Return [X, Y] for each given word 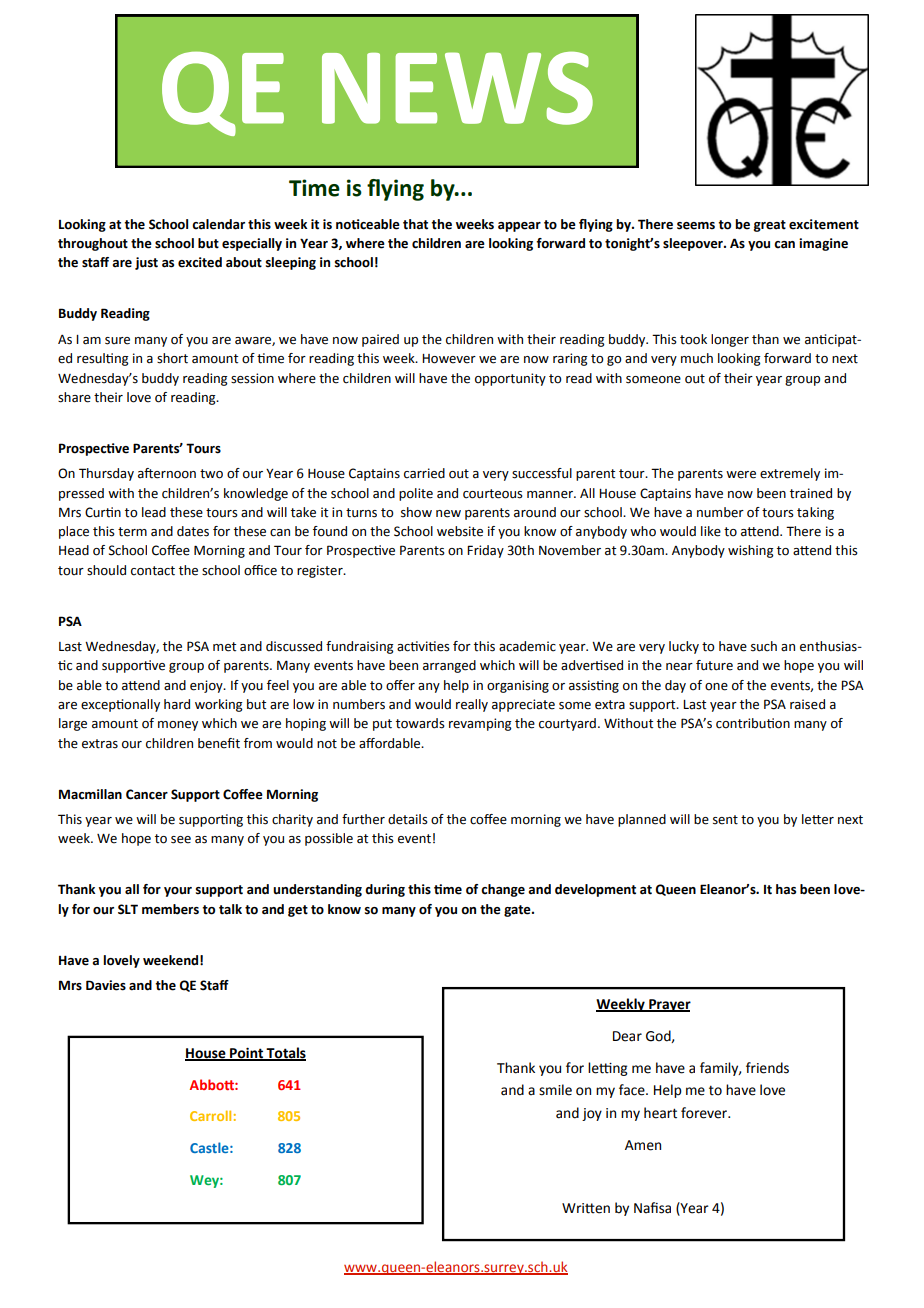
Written [586, 1208]
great [770, 226]
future [714, 665]
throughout [93, 244]
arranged [449, 666]
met [224, 647]
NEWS [457, 88]
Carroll [210, 1115]
